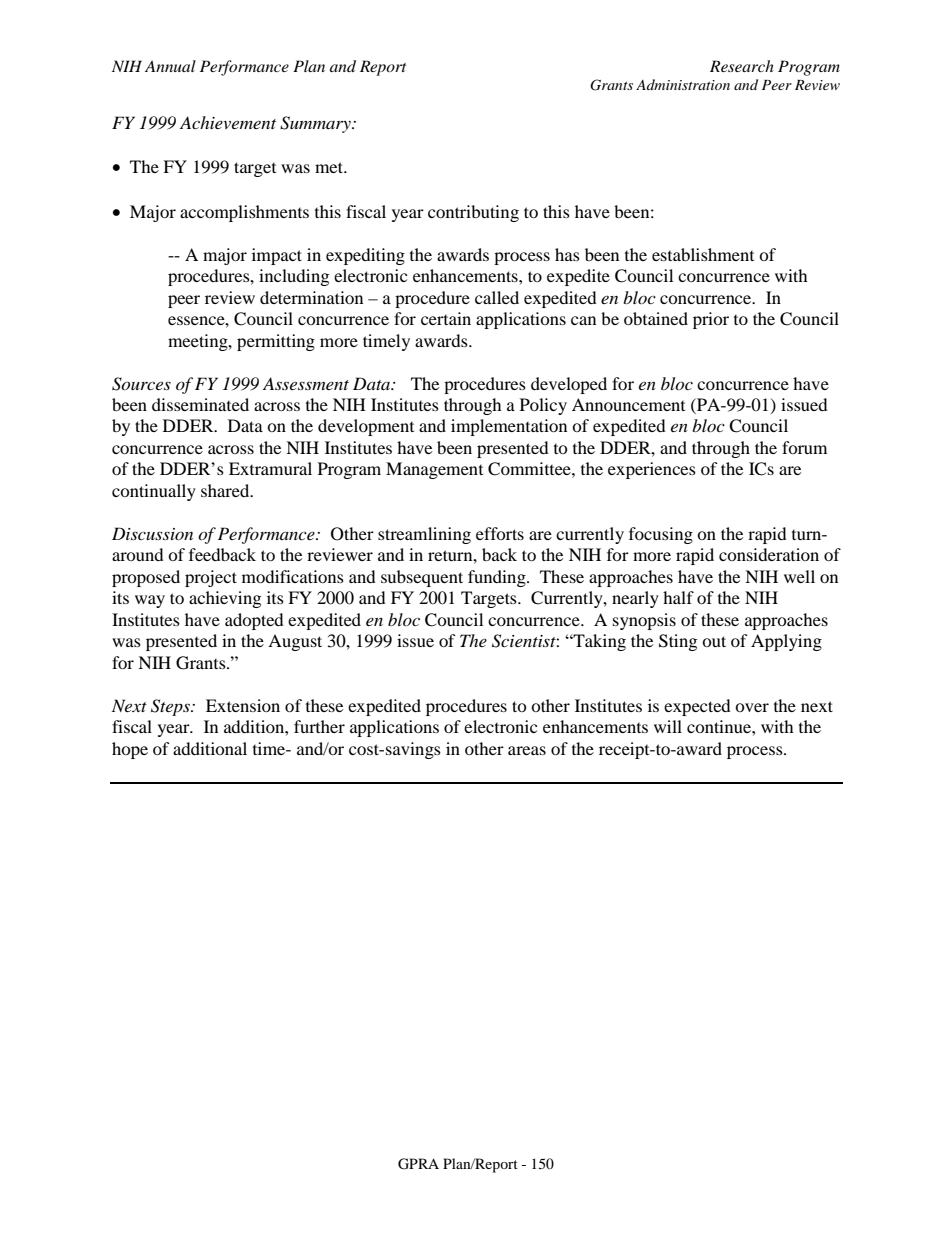  Describe the element at coordinates (683, 84) in the page. I see `Administration` at that location.
